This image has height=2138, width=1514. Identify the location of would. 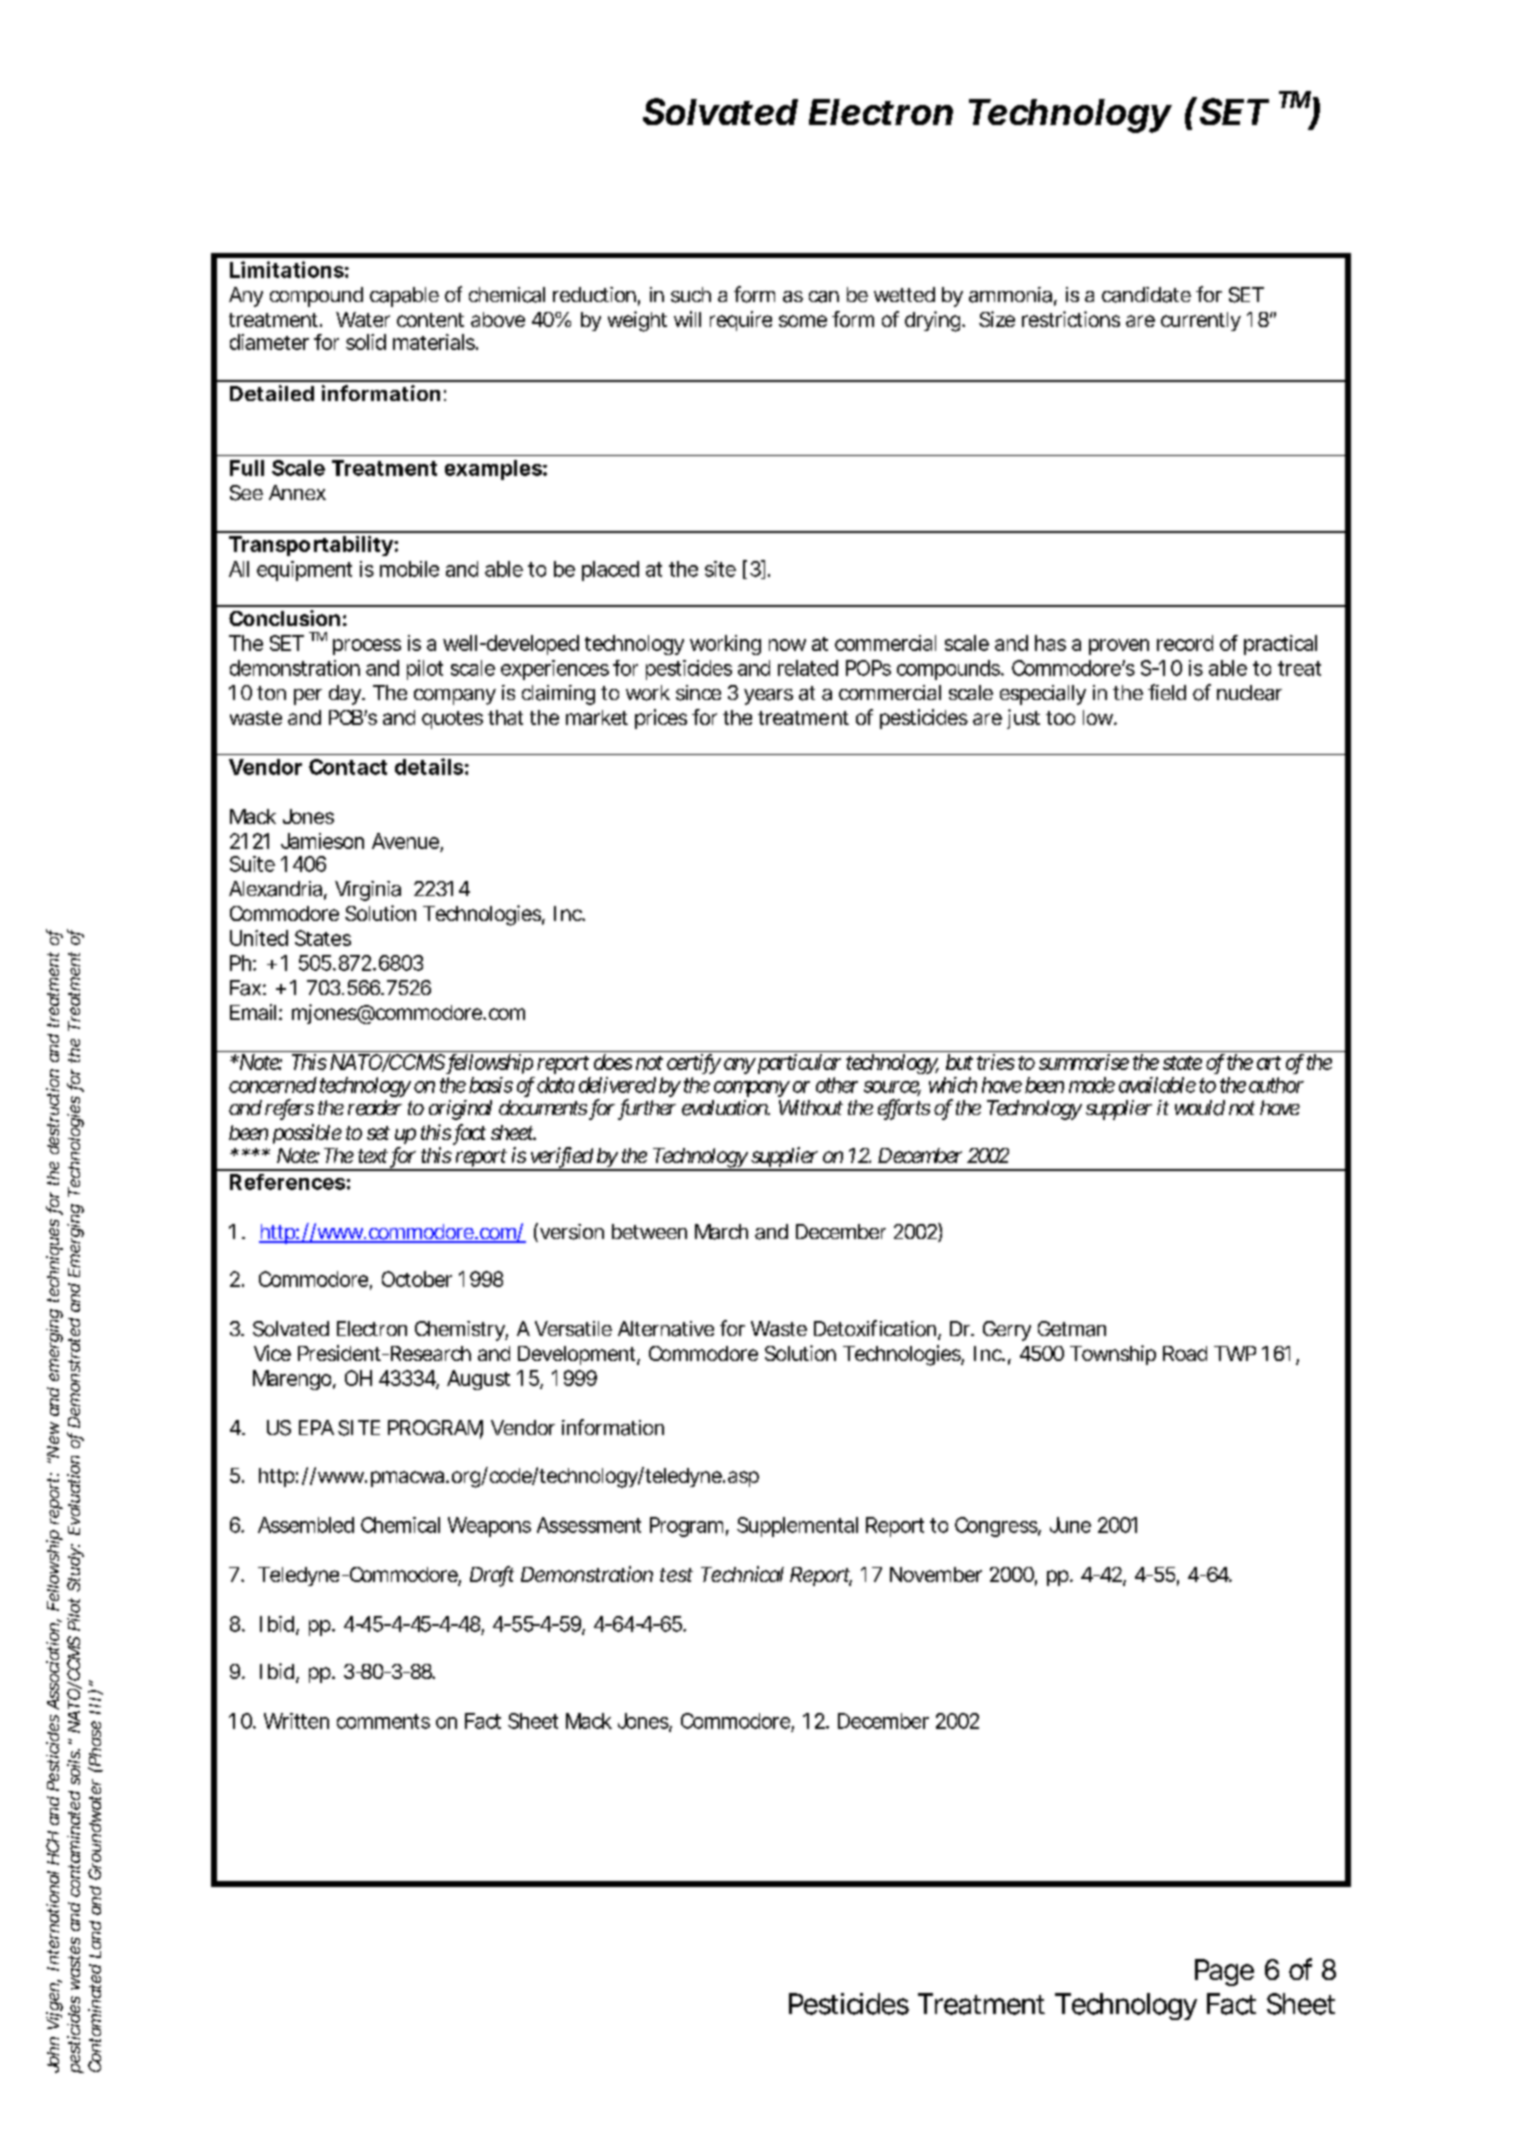
(1200, 1108).
